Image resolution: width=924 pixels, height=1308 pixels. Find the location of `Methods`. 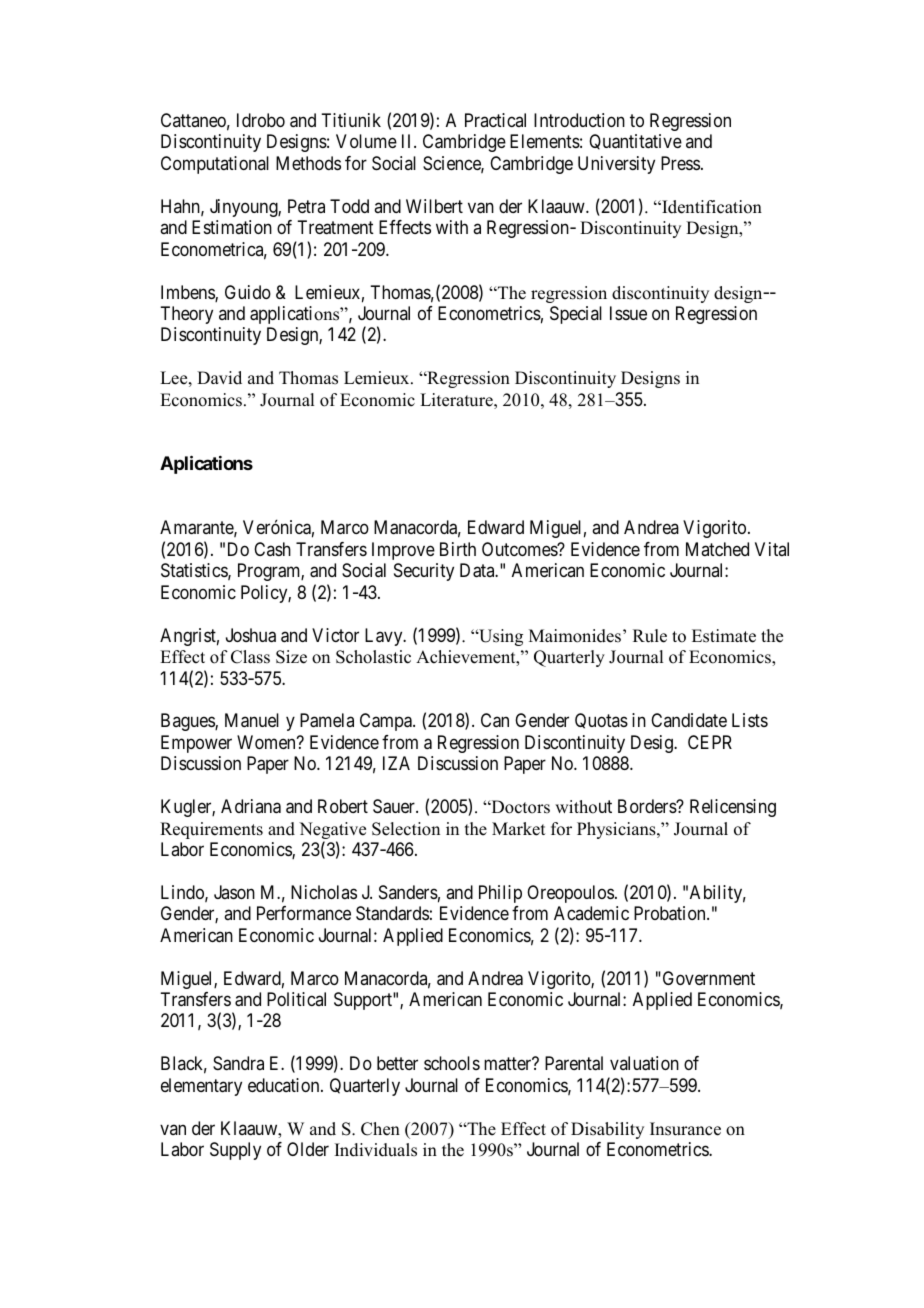

Methods is located at coordinates (308, 163).
